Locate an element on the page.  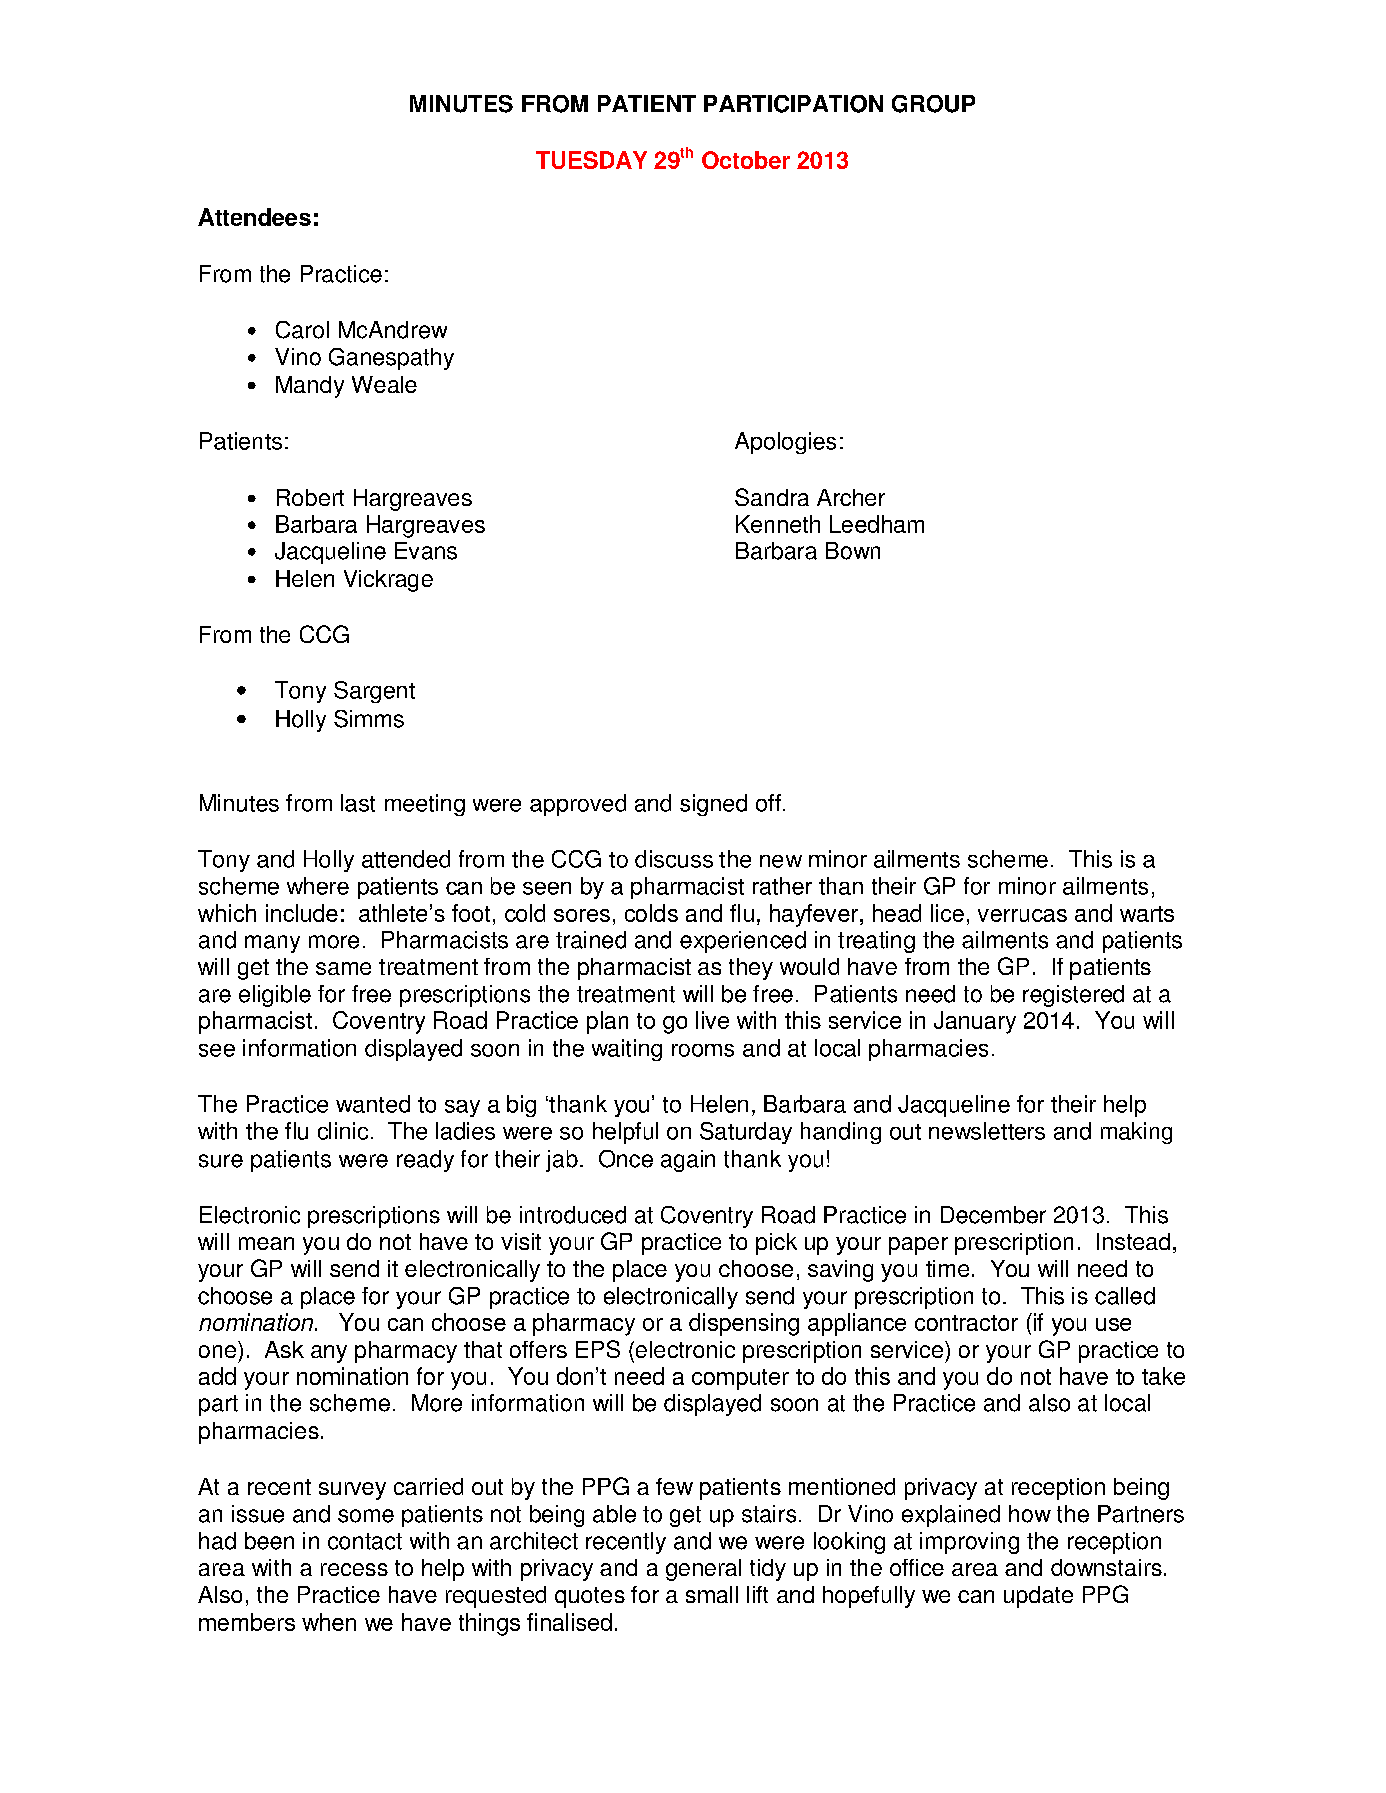
recess is located at coordinates (354, 1569).
